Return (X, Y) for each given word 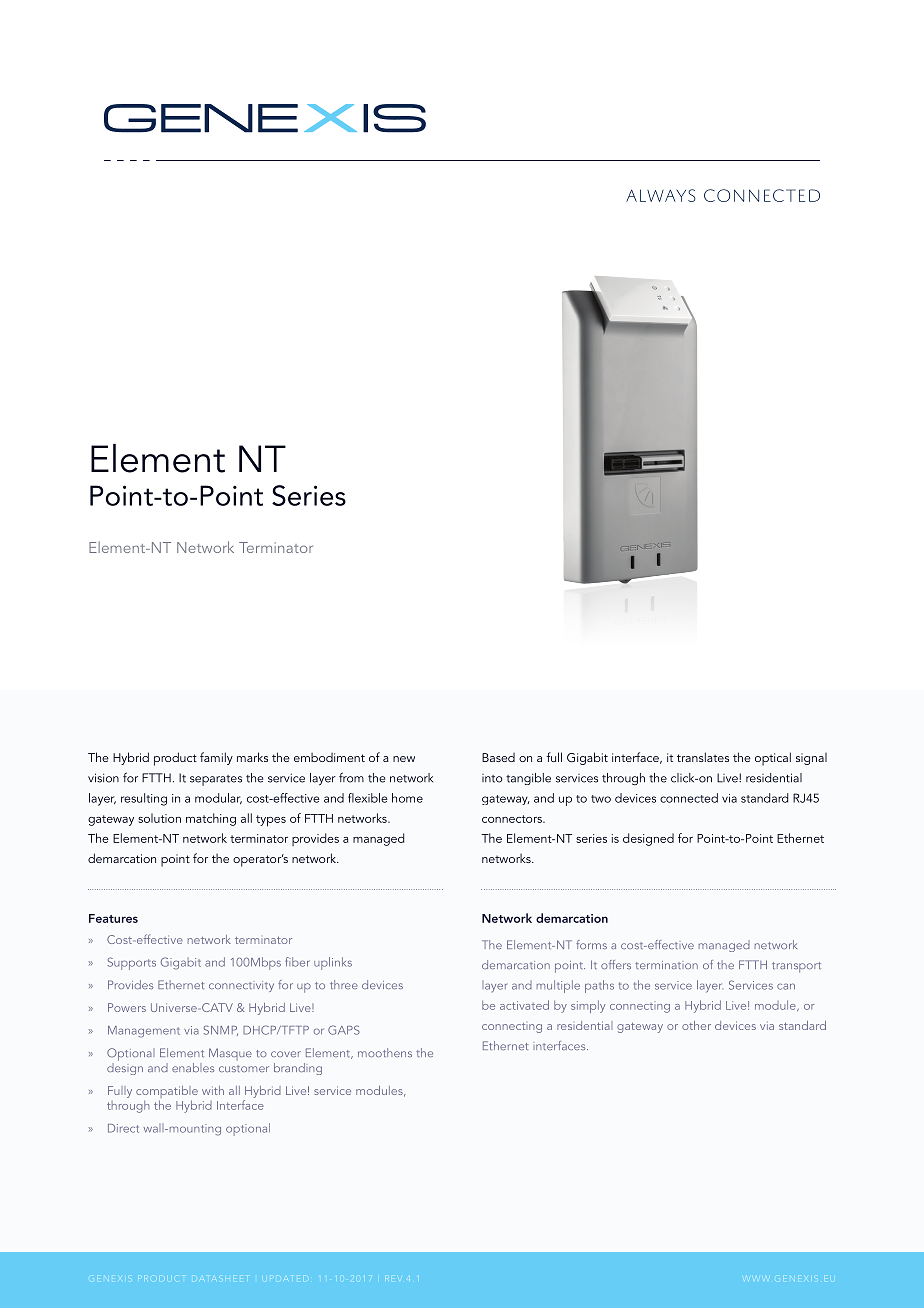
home (407, 798)
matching (211, 819)
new (404, 759)
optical (773, 759)
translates (703, 757)
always (661, 195)
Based (498, 757)
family (216, 758)
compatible (167, 1093)
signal (811, 759)
